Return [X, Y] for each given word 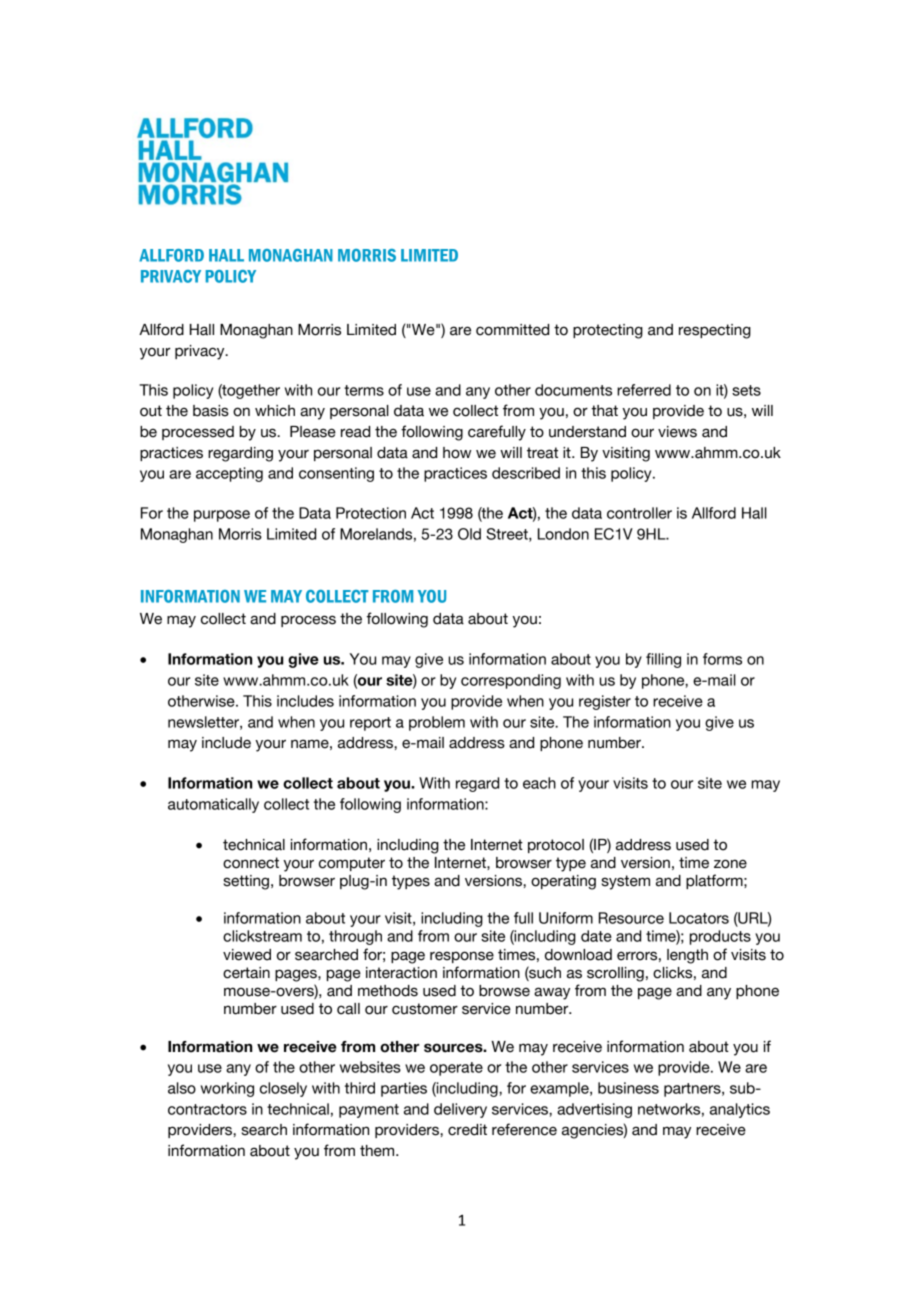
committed [512, 330]
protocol [556, 846]
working [227, 1089]
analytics [740, 1110]
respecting [715, 331]
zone [730, 864]
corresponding [511, 681]
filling [663, 660]
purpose [222, 516]
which [275, 411]
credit [467, 1130]
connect [251, 863]
